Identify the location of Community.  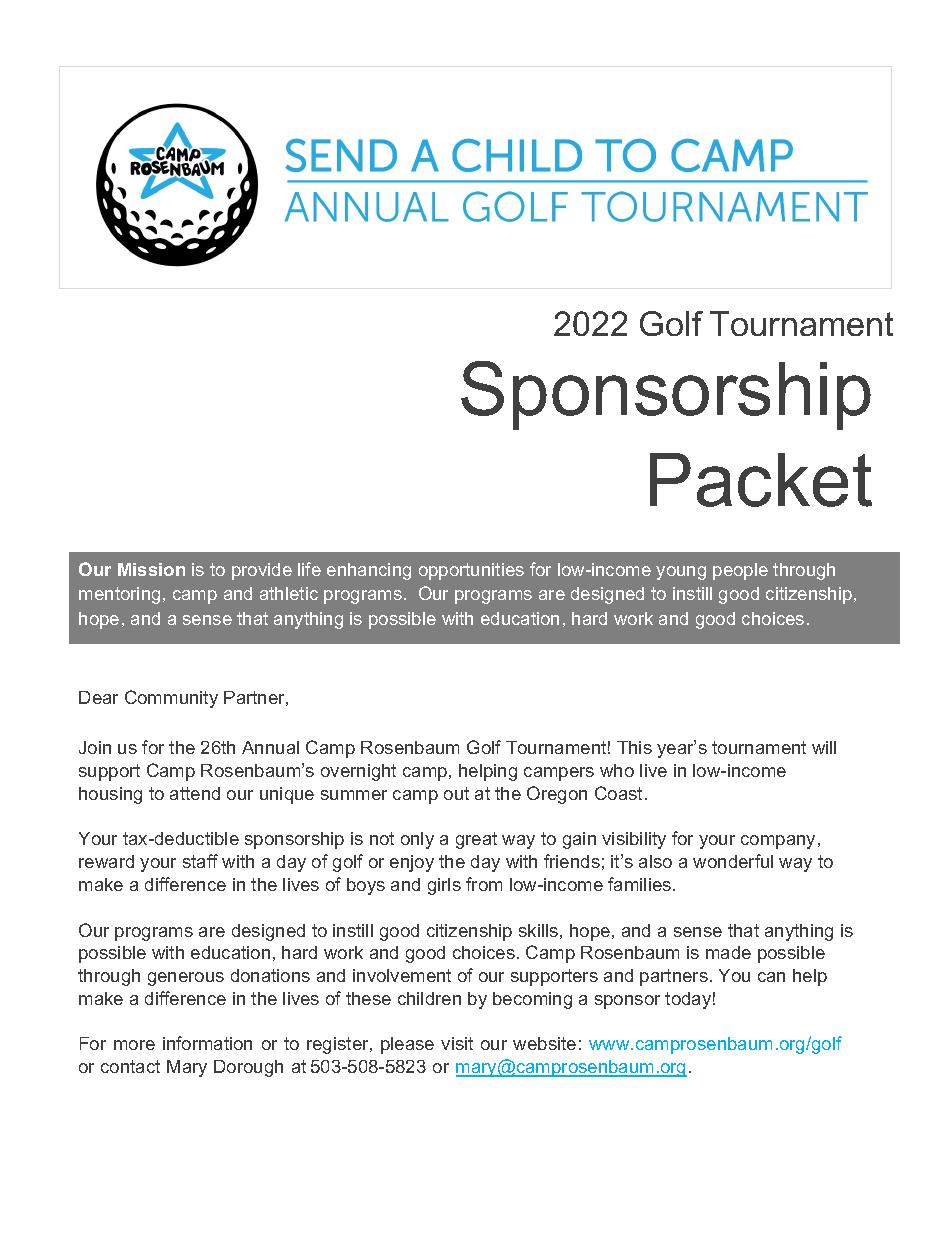
(171, 699).
